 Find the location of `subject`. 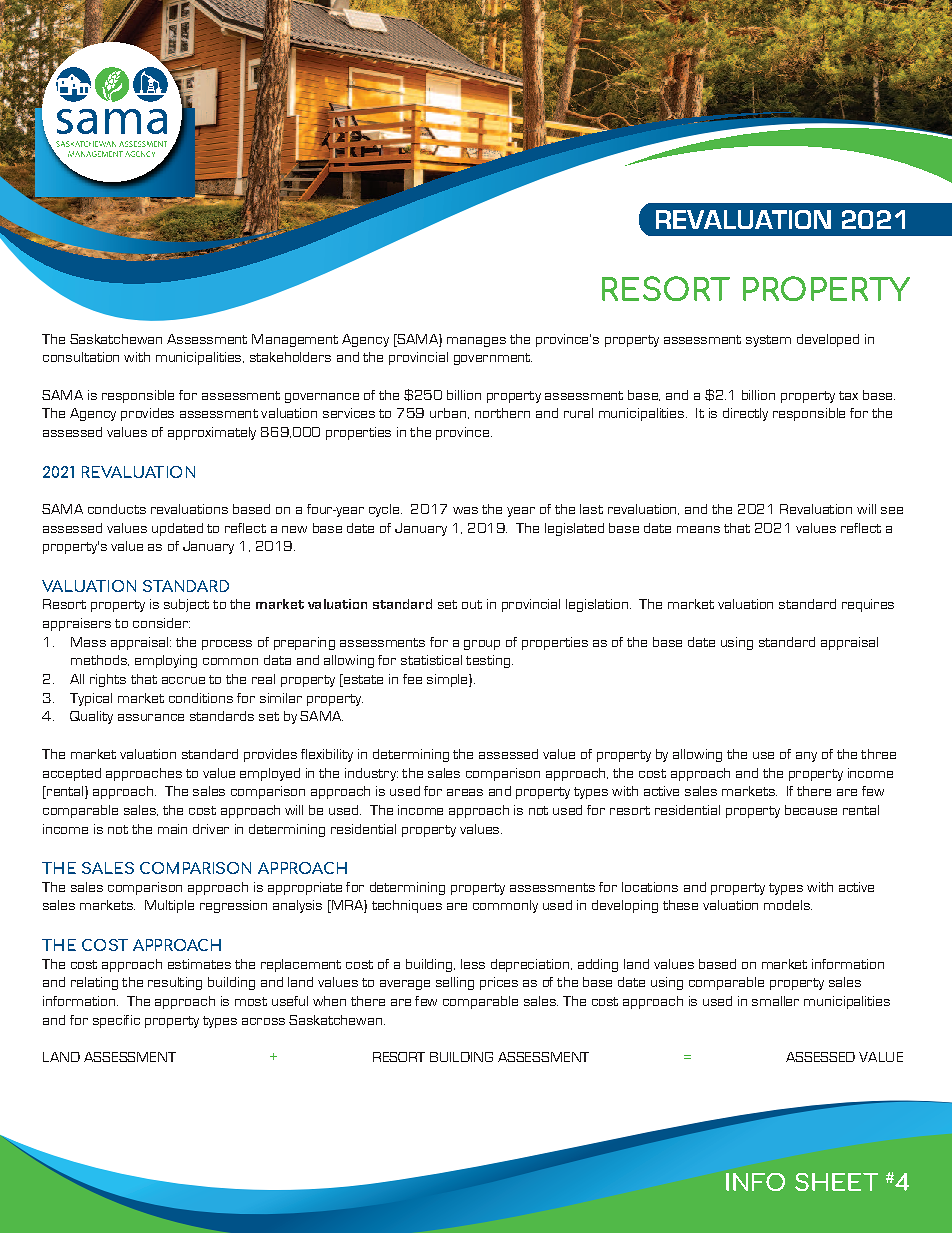

subject is located at coordinates (186, 605).
